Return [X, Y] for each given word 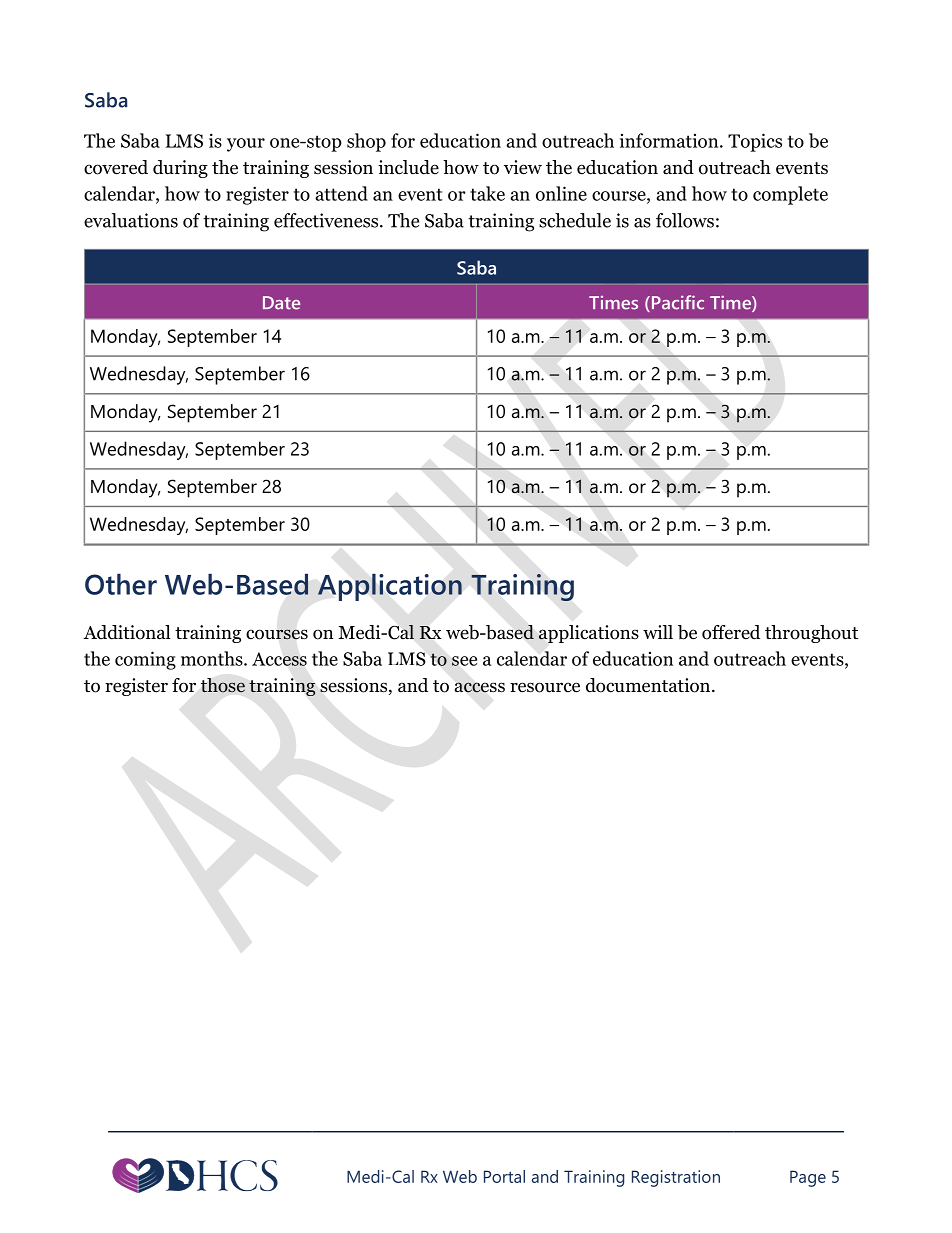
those [223, 685]
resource [545, 687]
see [464, 661]
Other [121, 584]
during [180, 169]
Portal [504, 1176]
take [487, 193]
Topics [755, 142]
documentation [649, 685]
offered [731, 632]
